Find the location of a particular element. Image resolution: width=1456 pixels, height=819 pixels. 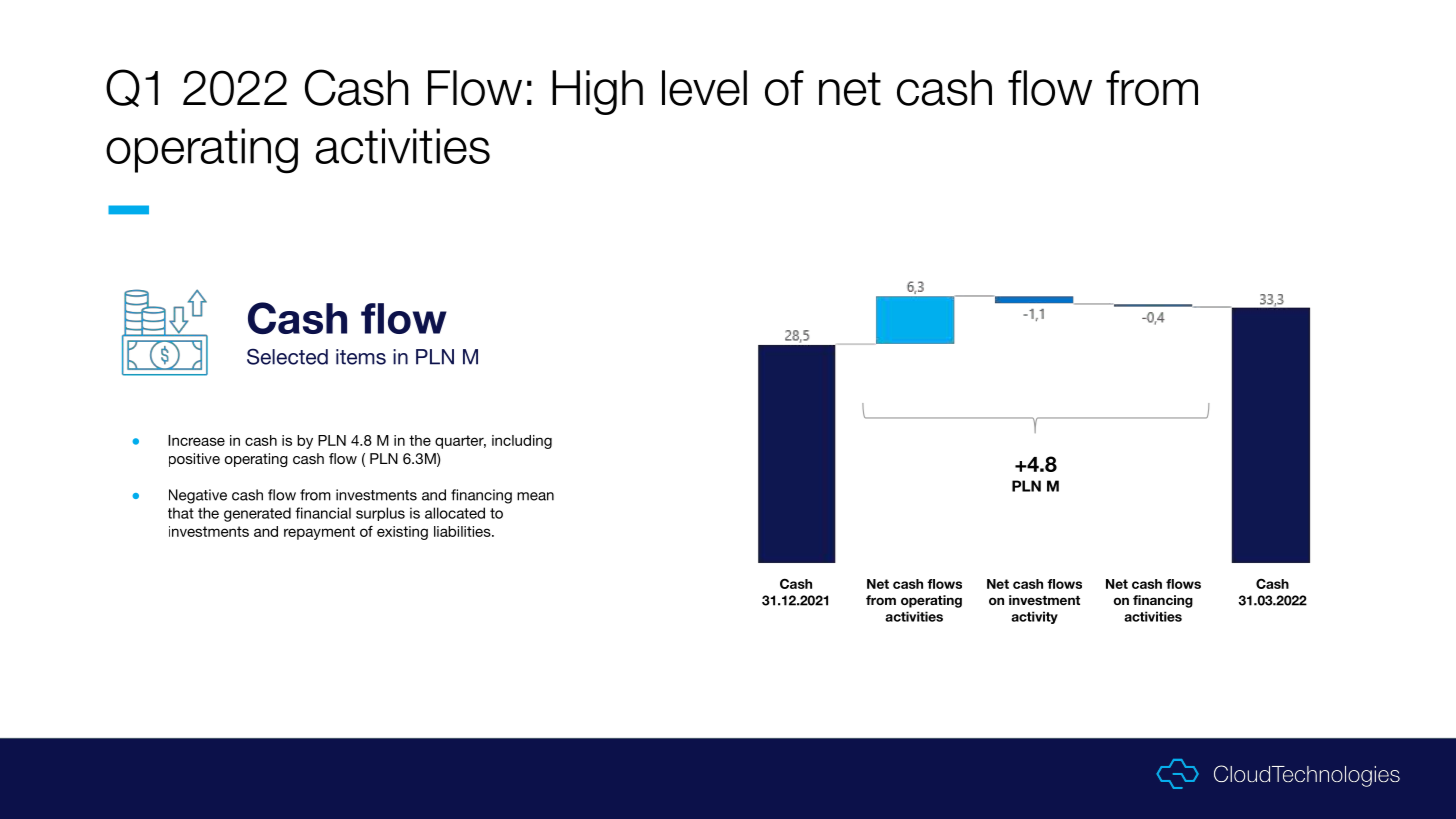

Selected is located at coordinates (287, 356).
